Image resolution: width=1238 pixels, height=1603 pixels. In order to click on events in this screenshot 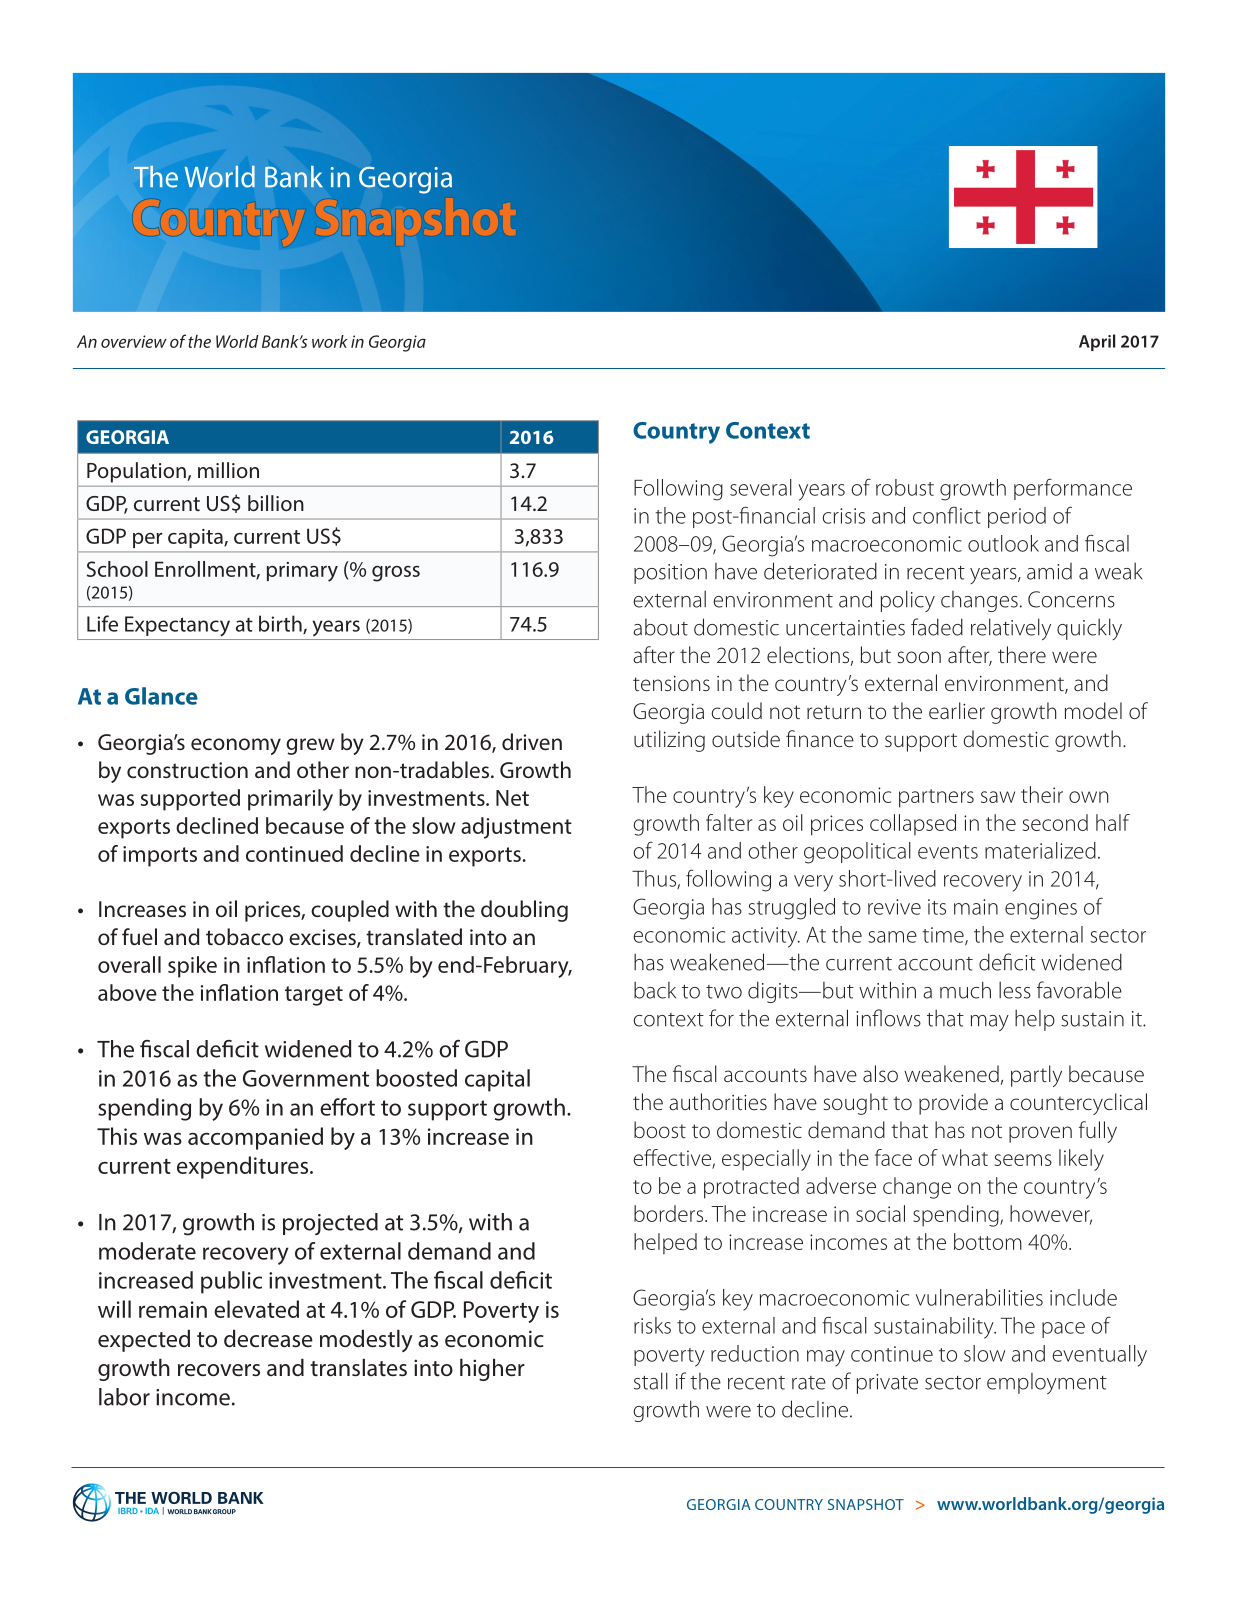, I will do `click(948, 852)`.
